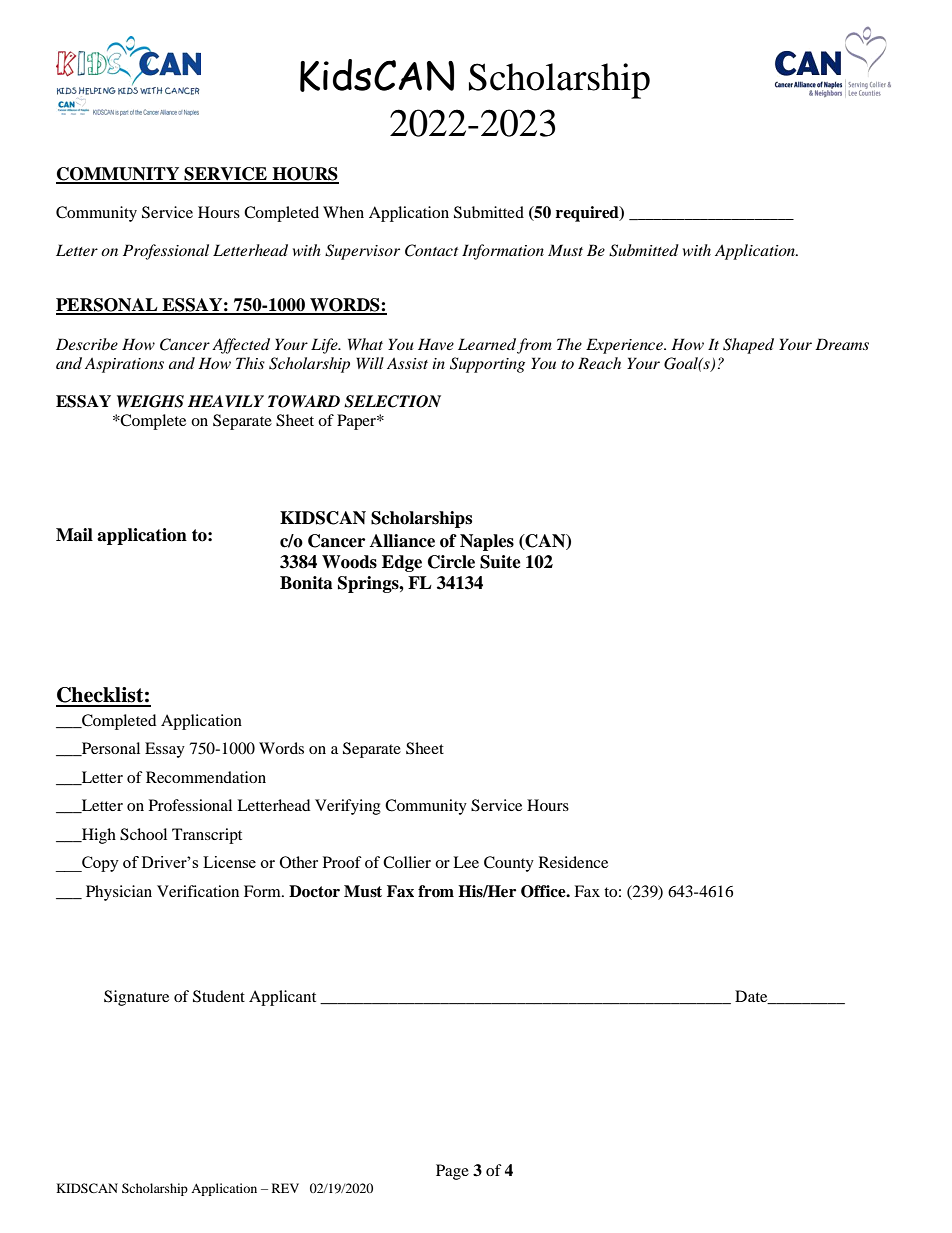  What do you see at coordinates (206, 777) in the screenshot?
I see `Recommendation` at bounding box center [206, 777].
